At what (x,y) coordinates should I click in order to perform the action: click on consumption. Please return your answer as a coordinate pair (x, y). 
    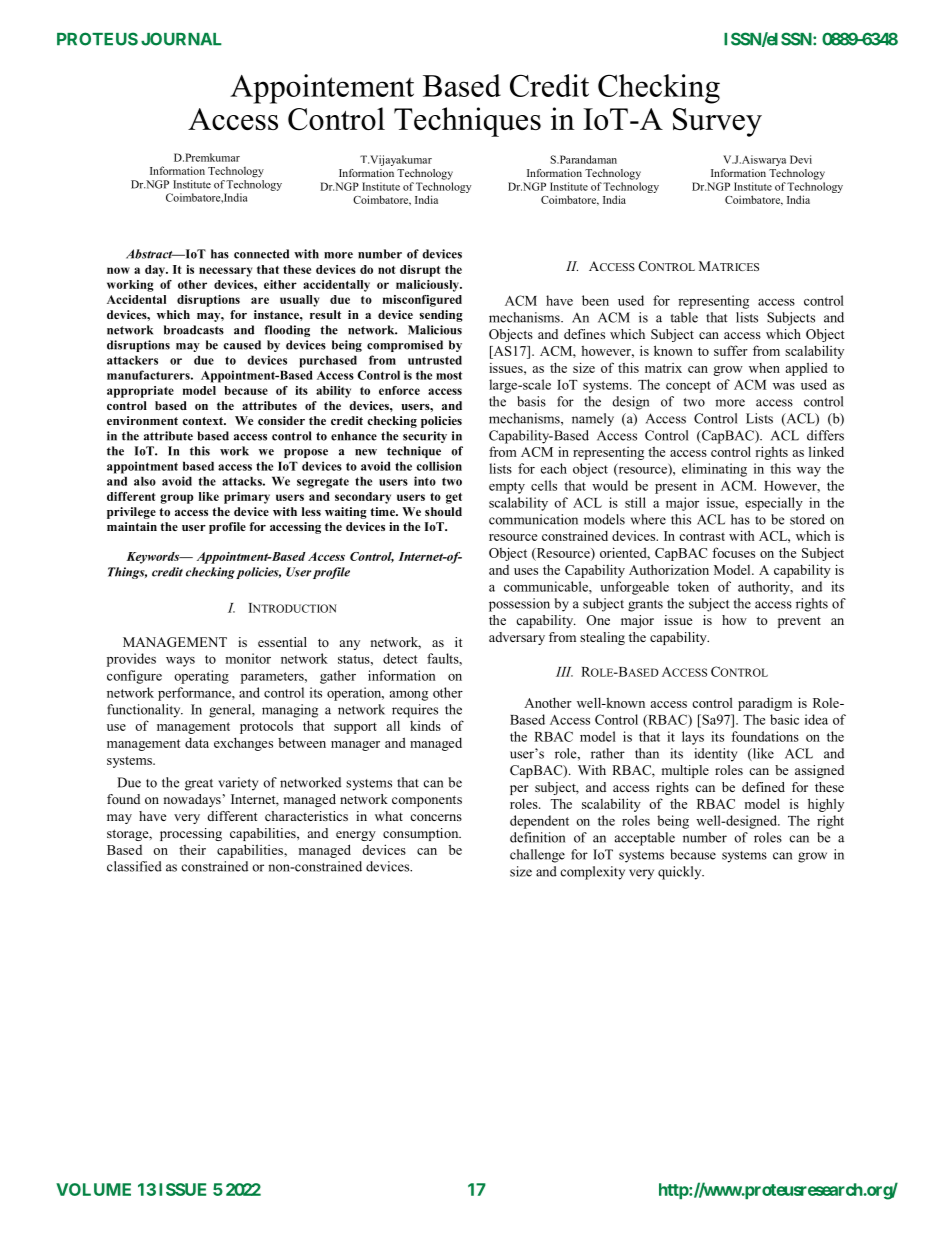
    Looking at the image, I should click on (422, 834).
